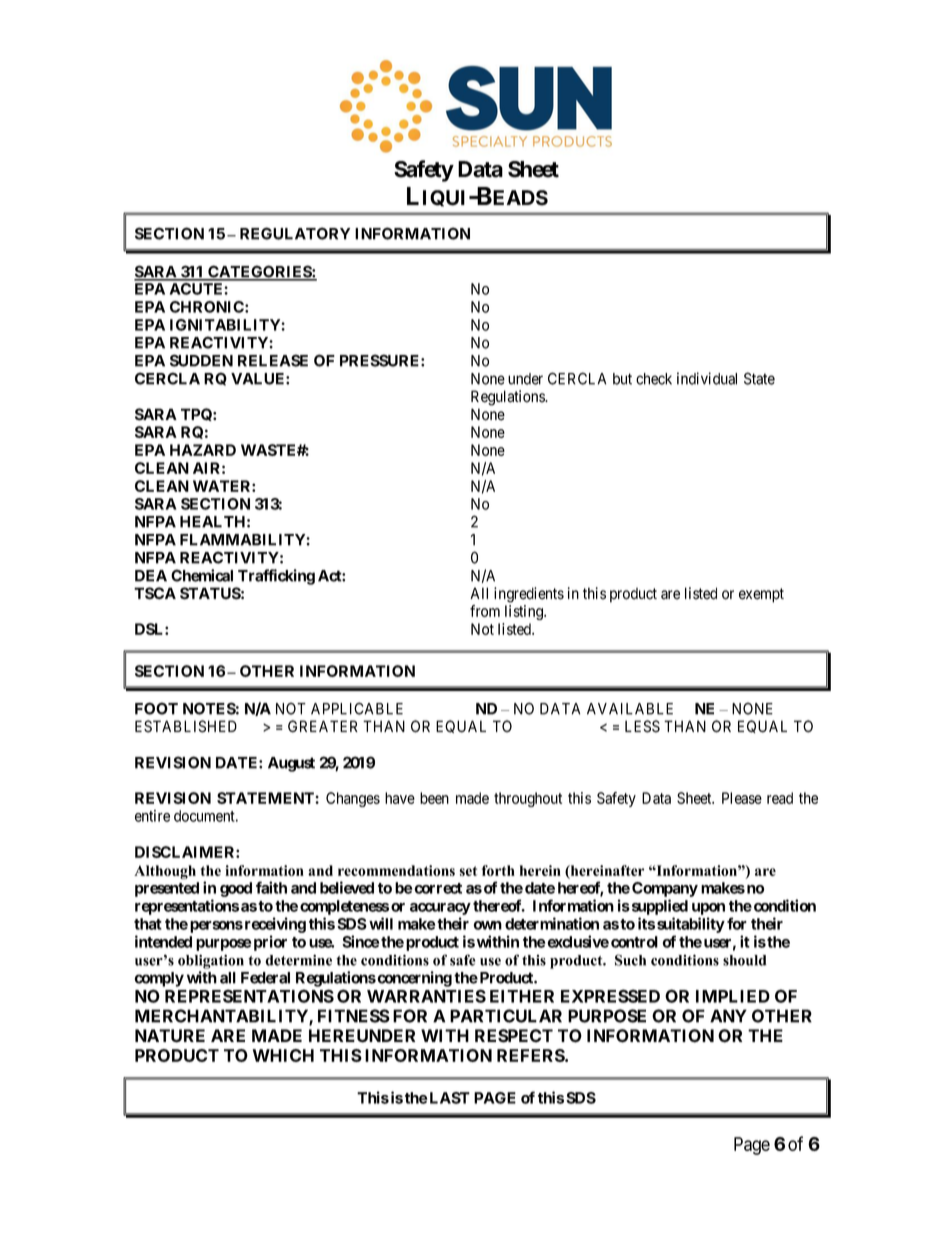 The image size is (952, 1233). What do you see at coordinates (202, 575) in the document?
I see `Chemical` at bounding box center [202, 575].
